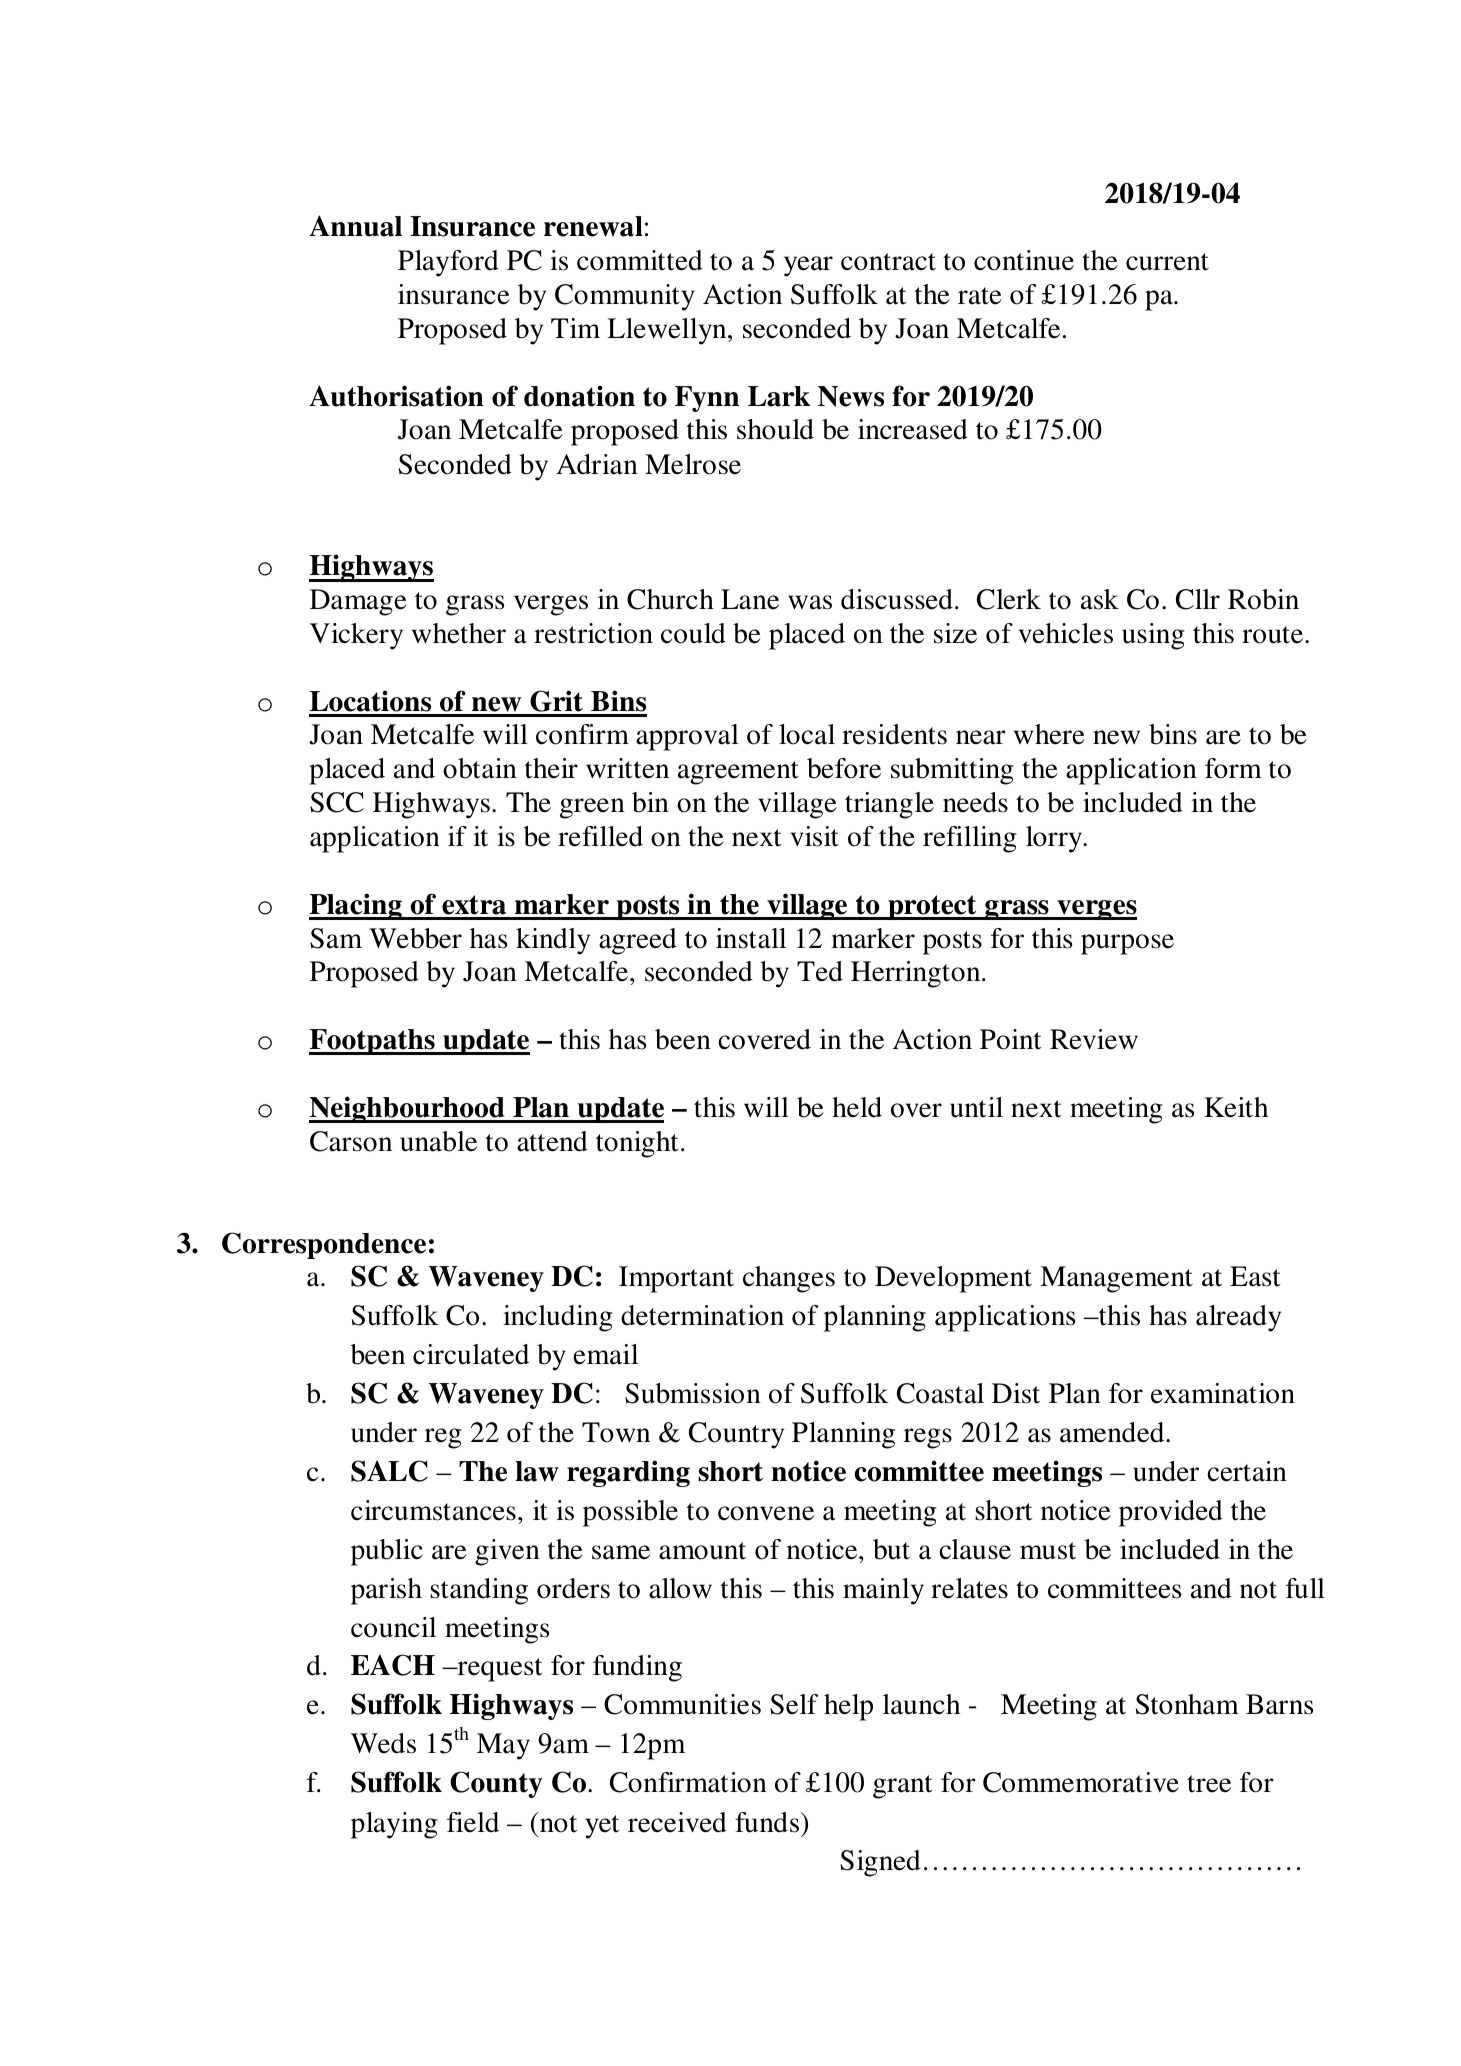 This page has height=2066, width=1461. Describe the element at coordinates (1167, 262) in the page. I see `current` at that location.
